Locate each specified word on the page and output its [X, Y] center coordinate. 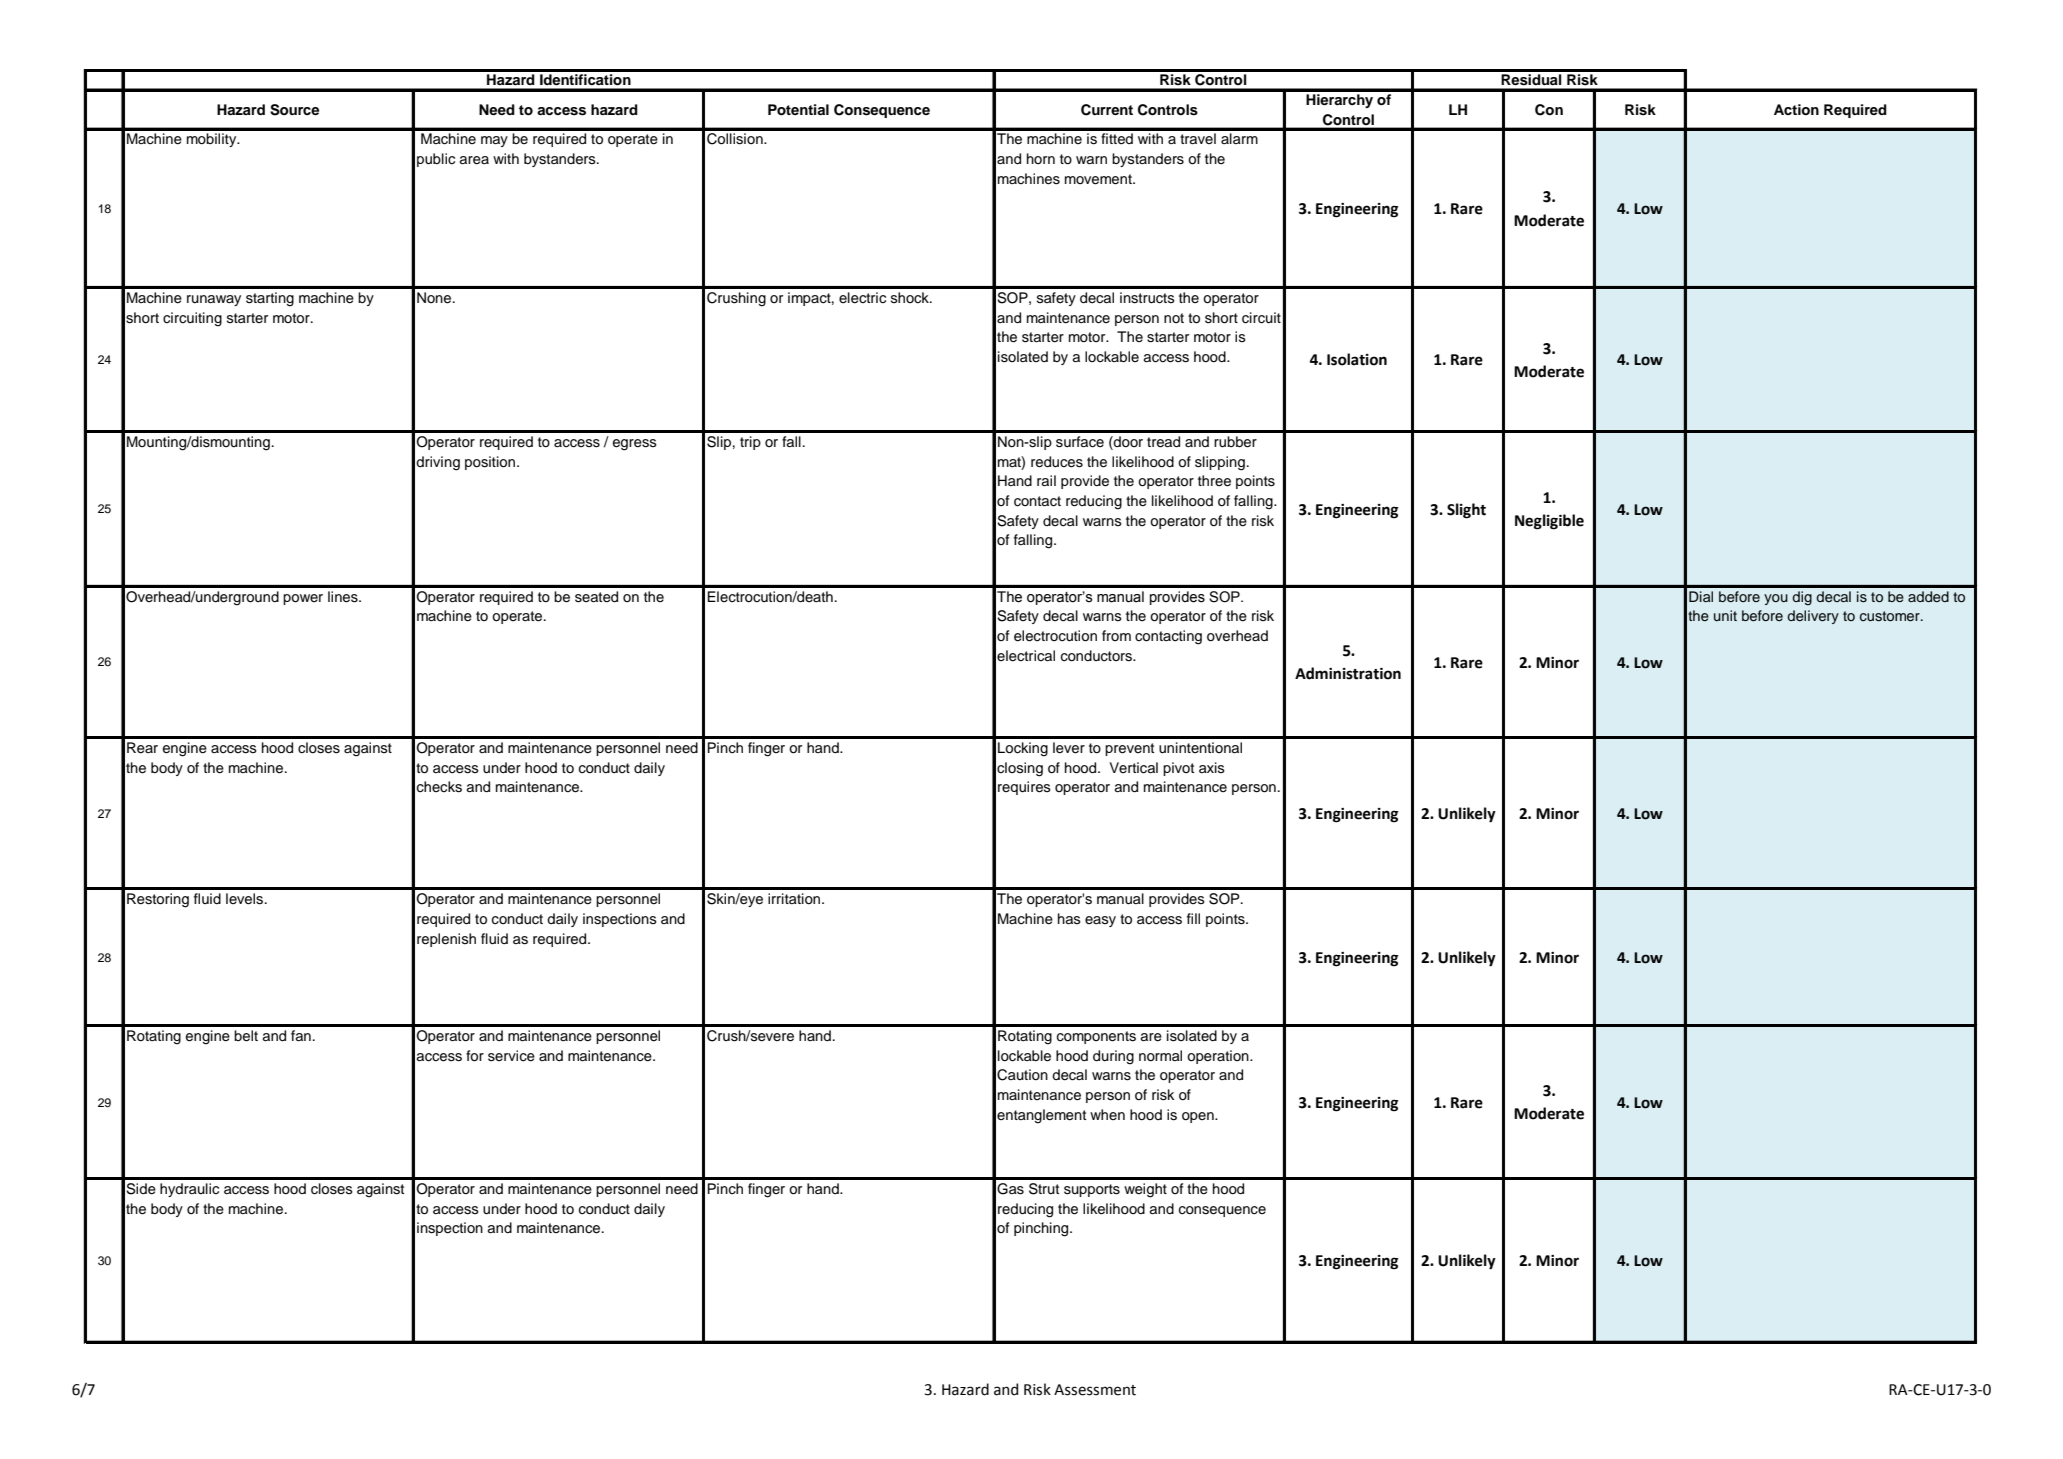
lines [344, 597]
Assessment [1095, 1390]
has [1069, 918]
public [436, 160]
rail [1046, 480]
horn [1041, 158]
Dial [1701, 596]
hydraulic [189, 1190]
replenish [446, 940]
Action [1796, 110]
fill [1193, 918]
